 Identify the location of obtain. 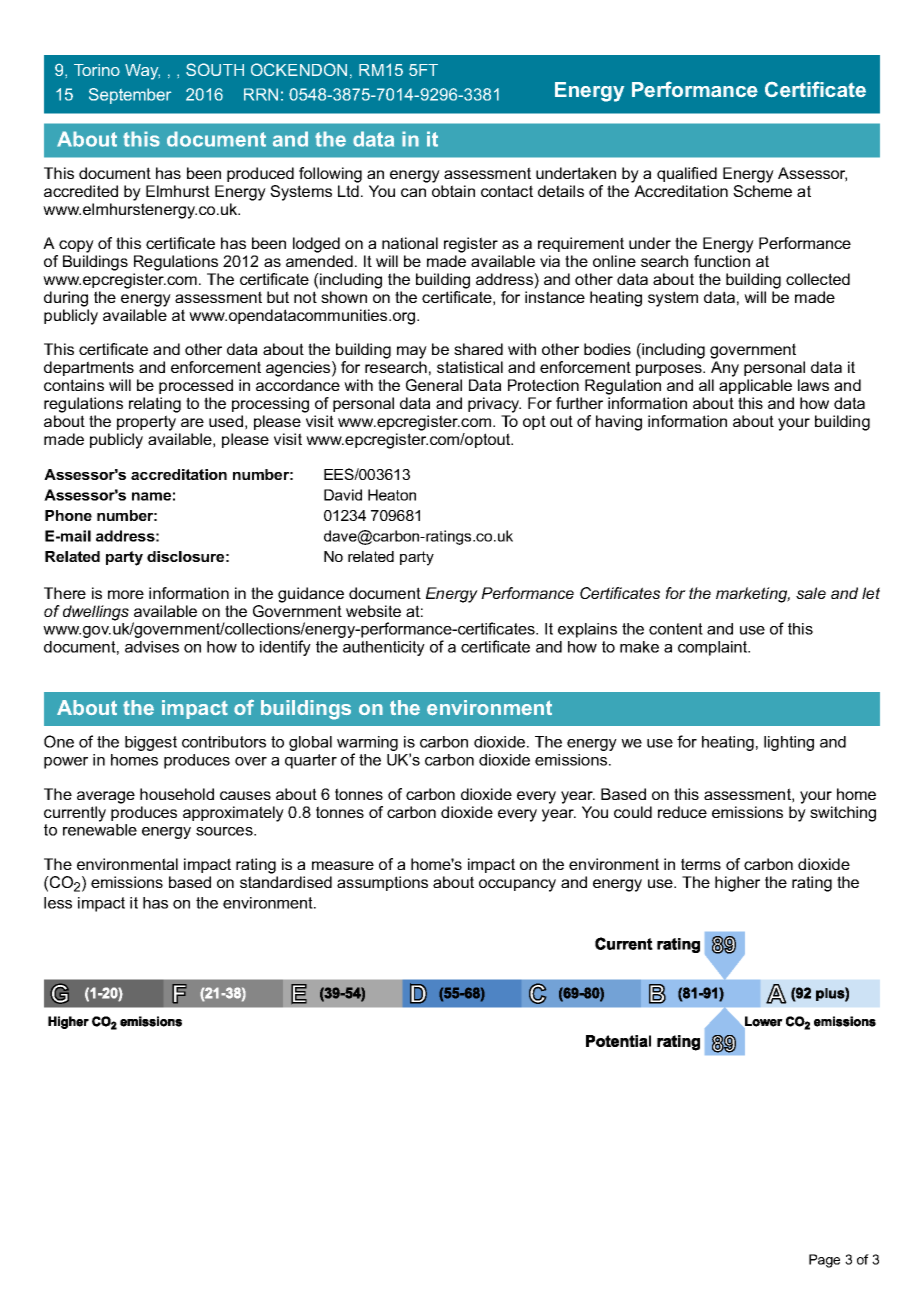
(453, 191).
